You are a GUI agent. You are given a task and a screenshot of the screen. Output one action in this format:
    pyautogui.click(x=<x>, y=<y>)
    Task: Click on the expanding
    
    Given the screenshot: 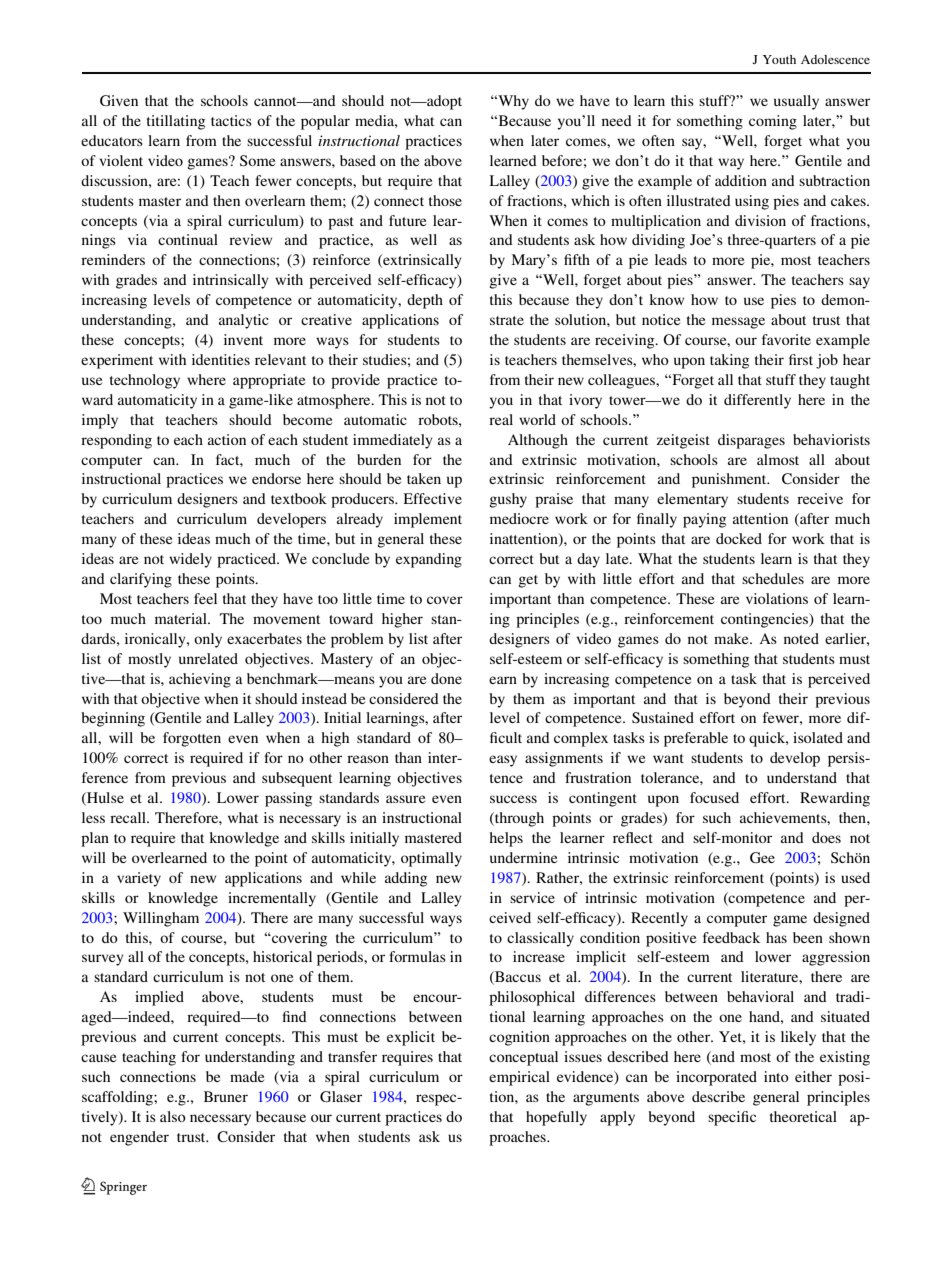 What is the action you would take?
    pyautogui.click(x=429, y=560)
